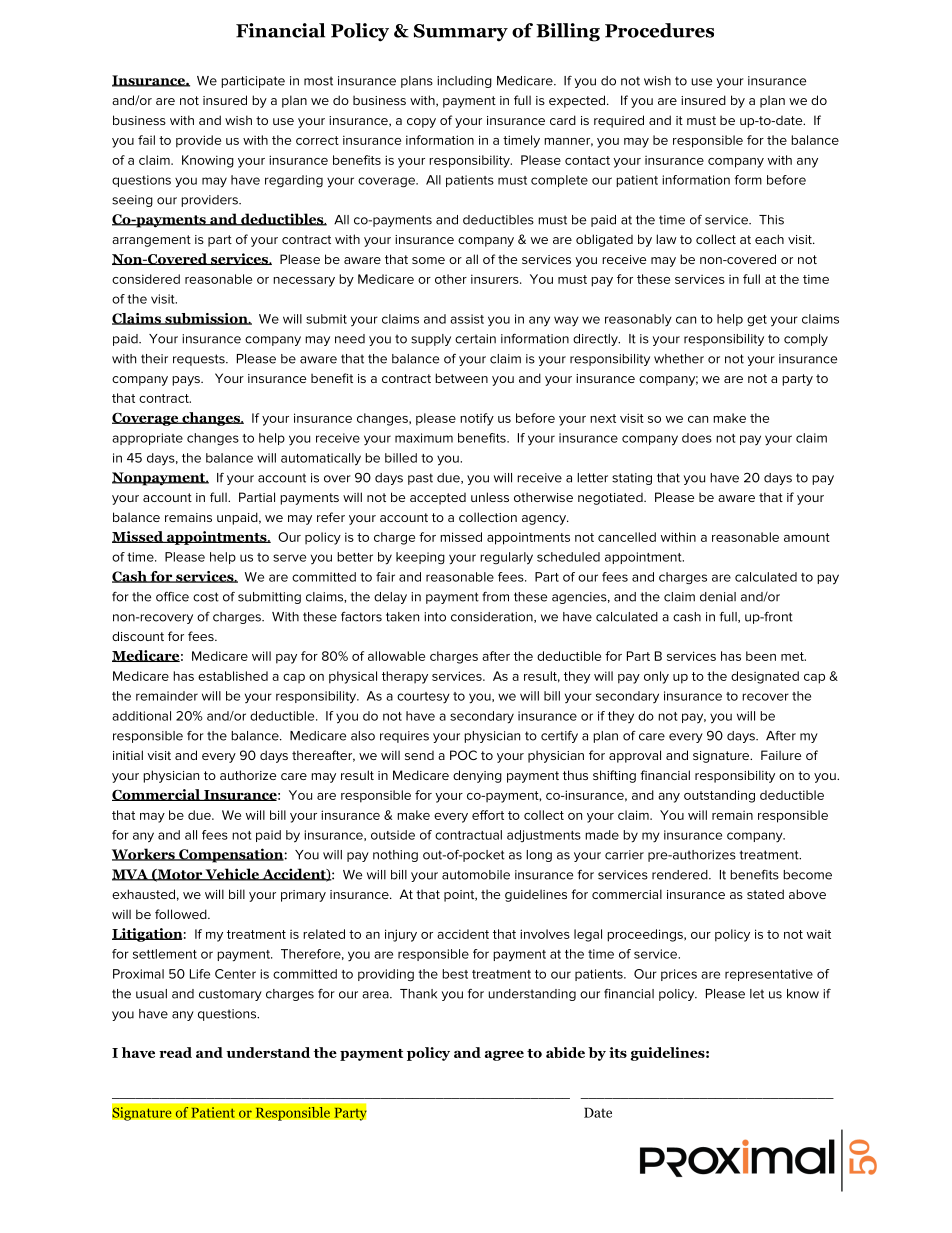 The height and width of the screenshot is (1233, 952). Describe the element at coordinates (467, 319) in the screenshot. I see `assist` at that location.
